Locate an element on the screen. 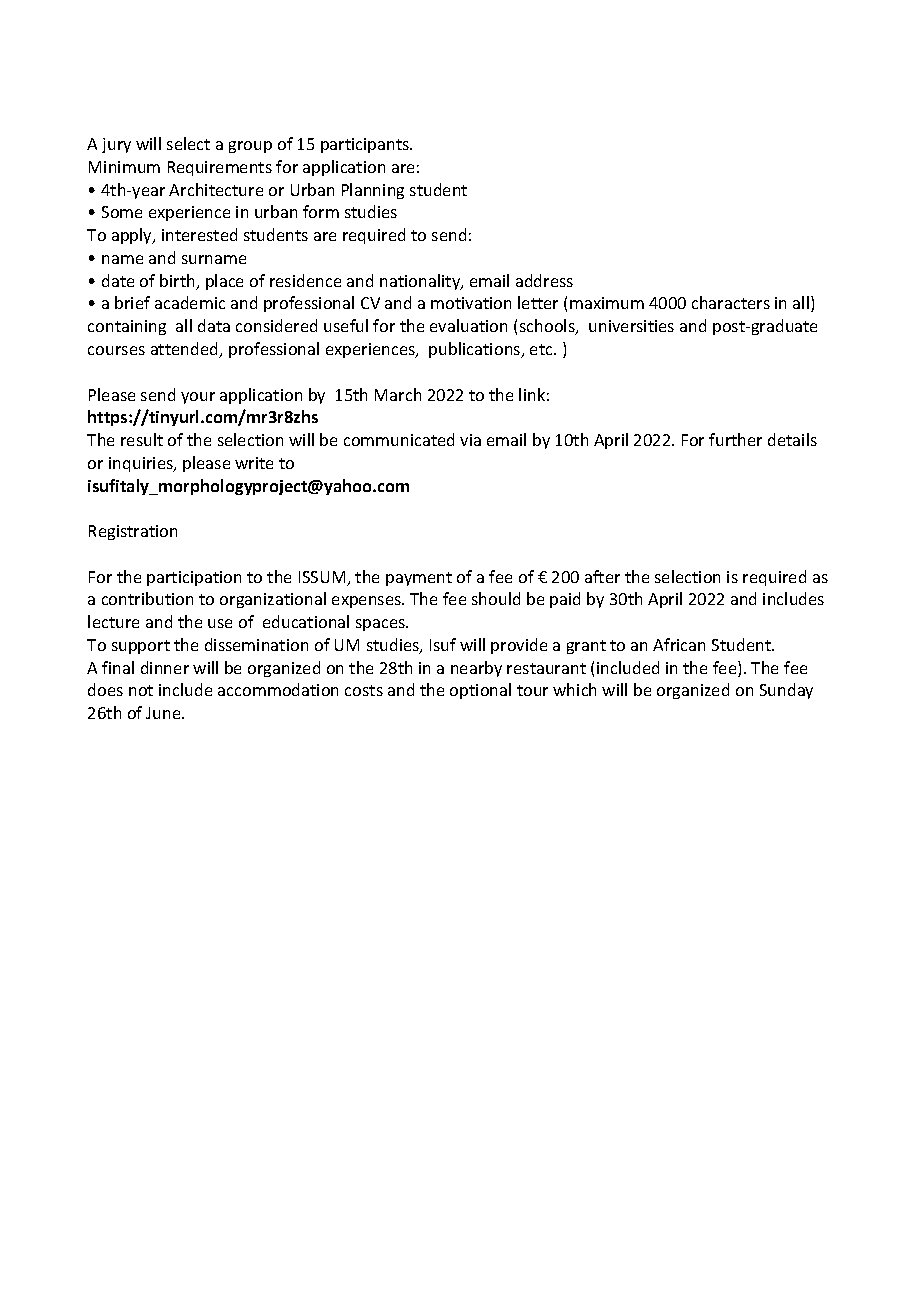 This screenshot has width=924, height=1308. via is located at coordinates (470, 440).
